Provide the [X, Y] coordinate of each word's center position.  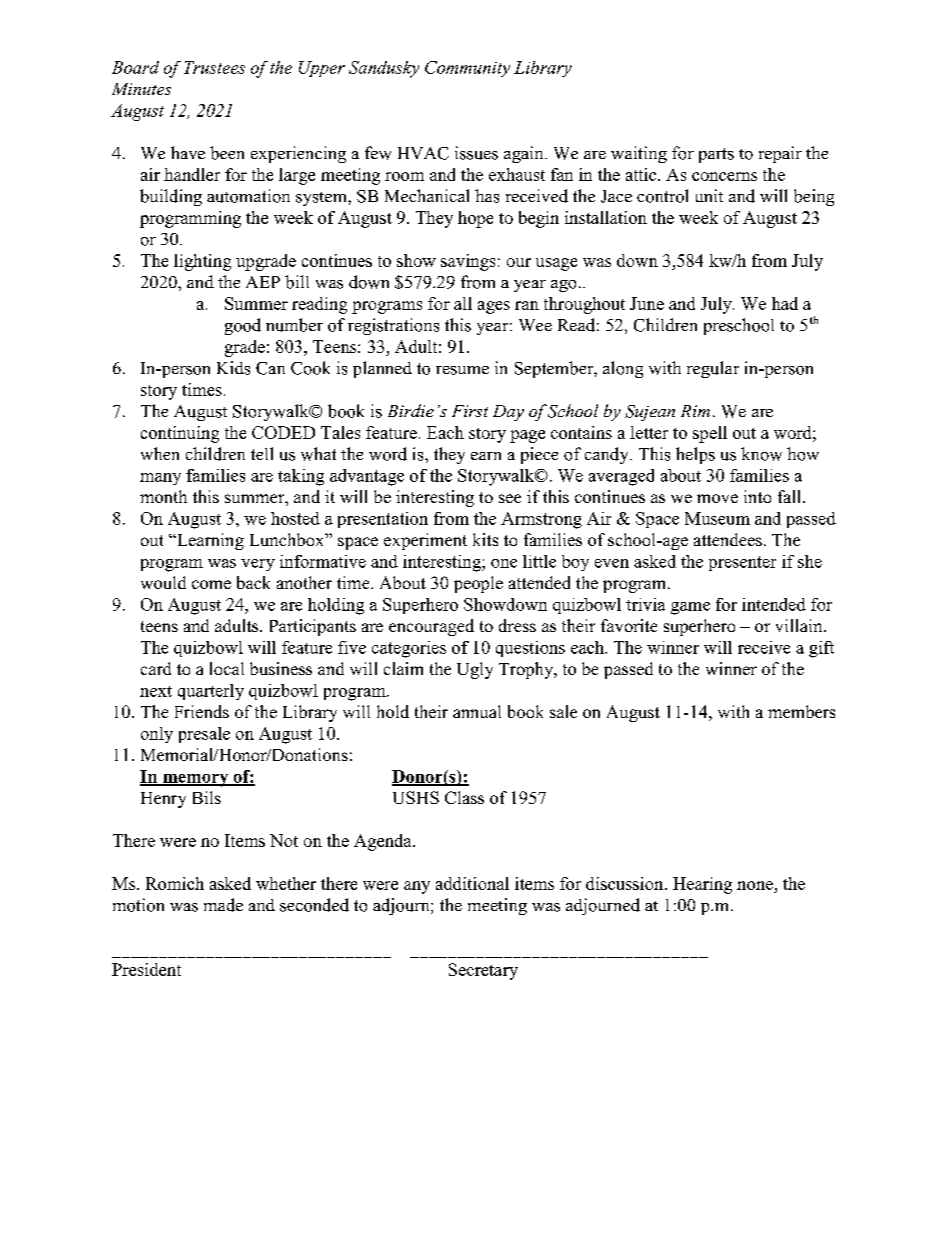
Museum [717, 518]
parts [716, 155]
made [223, 905]
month [163, 496]
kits [485, 539]
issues [476, 153]
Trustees [214, 67]
